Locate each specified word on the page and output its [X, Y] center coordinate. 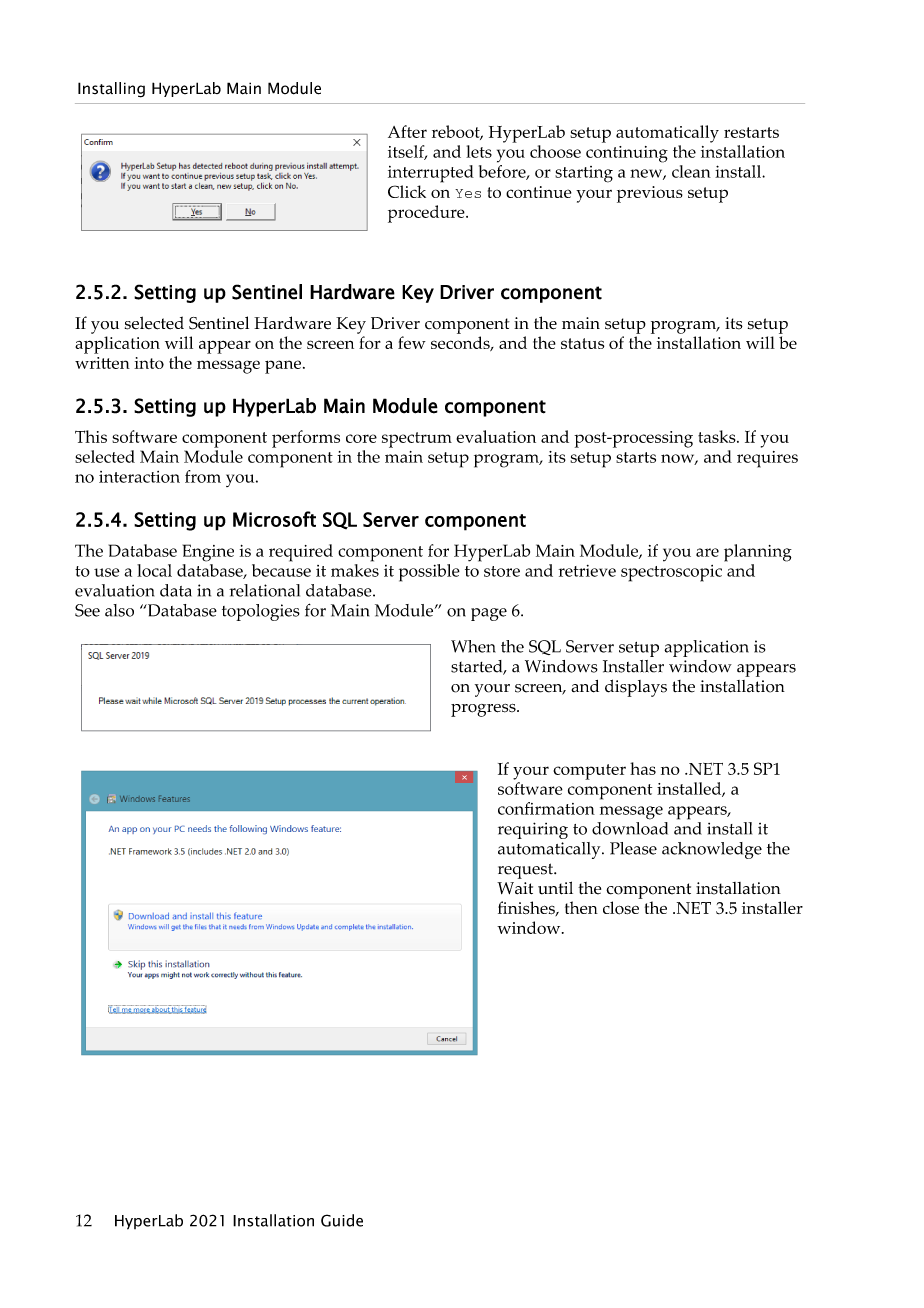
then [581, 907]
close [621, 908]
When [473, 646]
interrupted [431, 174]
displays [636, 688]
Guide [342, 1220]
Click [407, 191]
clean [691, 171]
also [119, 610]
